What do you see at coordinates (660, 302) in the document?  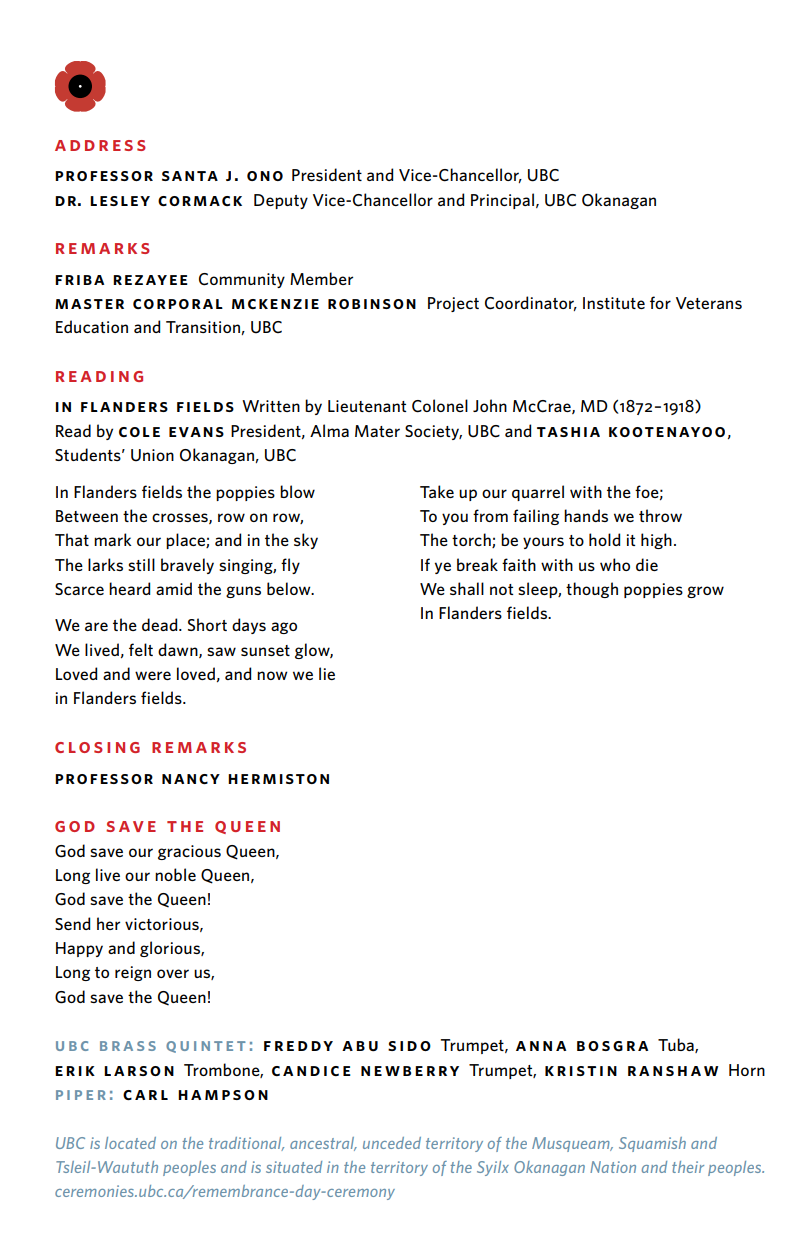 I see `for` at bounding box center [660, 302].
